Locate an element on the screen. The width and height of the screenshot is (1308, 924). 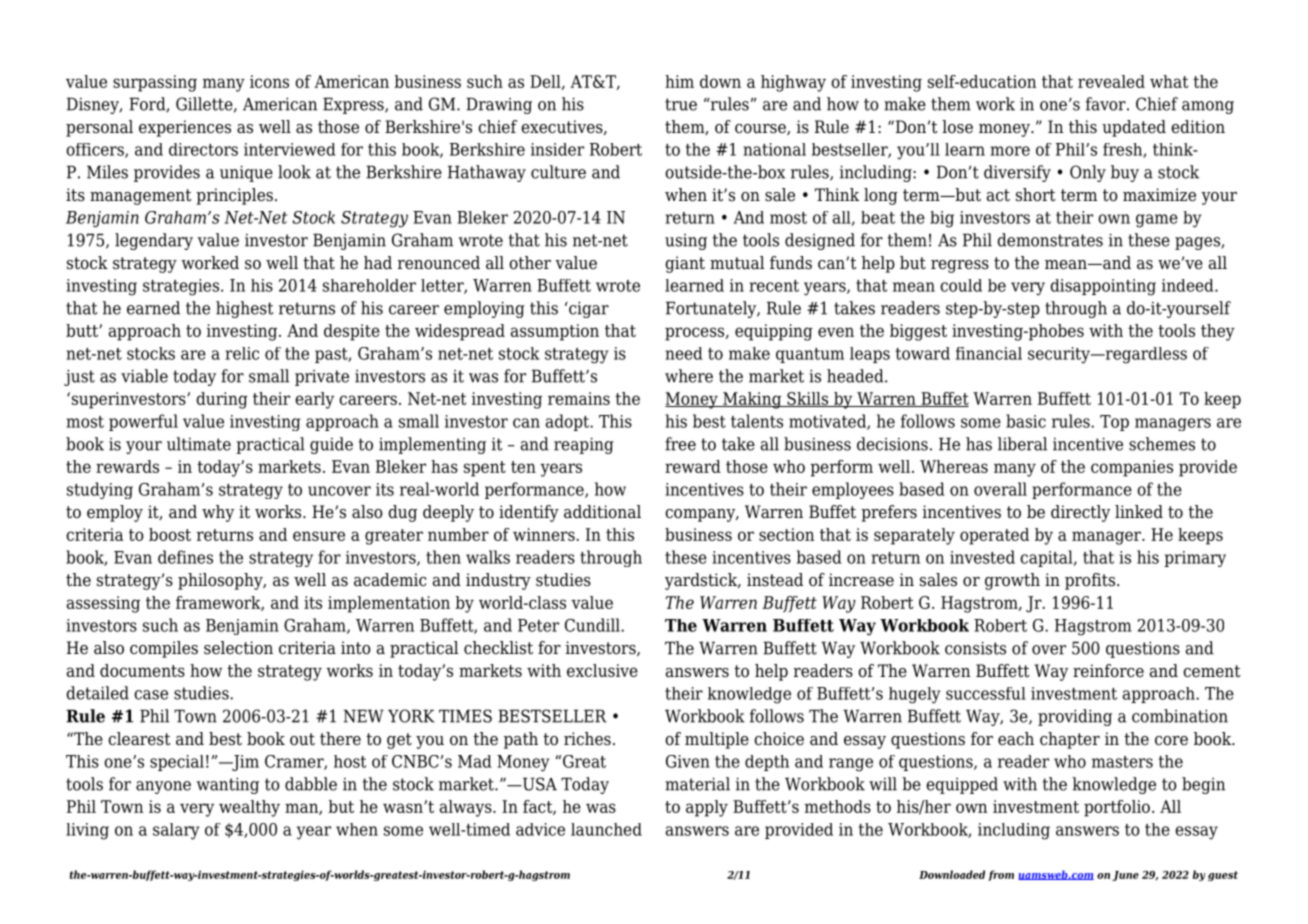
true is located at coordinates (681, 104).
